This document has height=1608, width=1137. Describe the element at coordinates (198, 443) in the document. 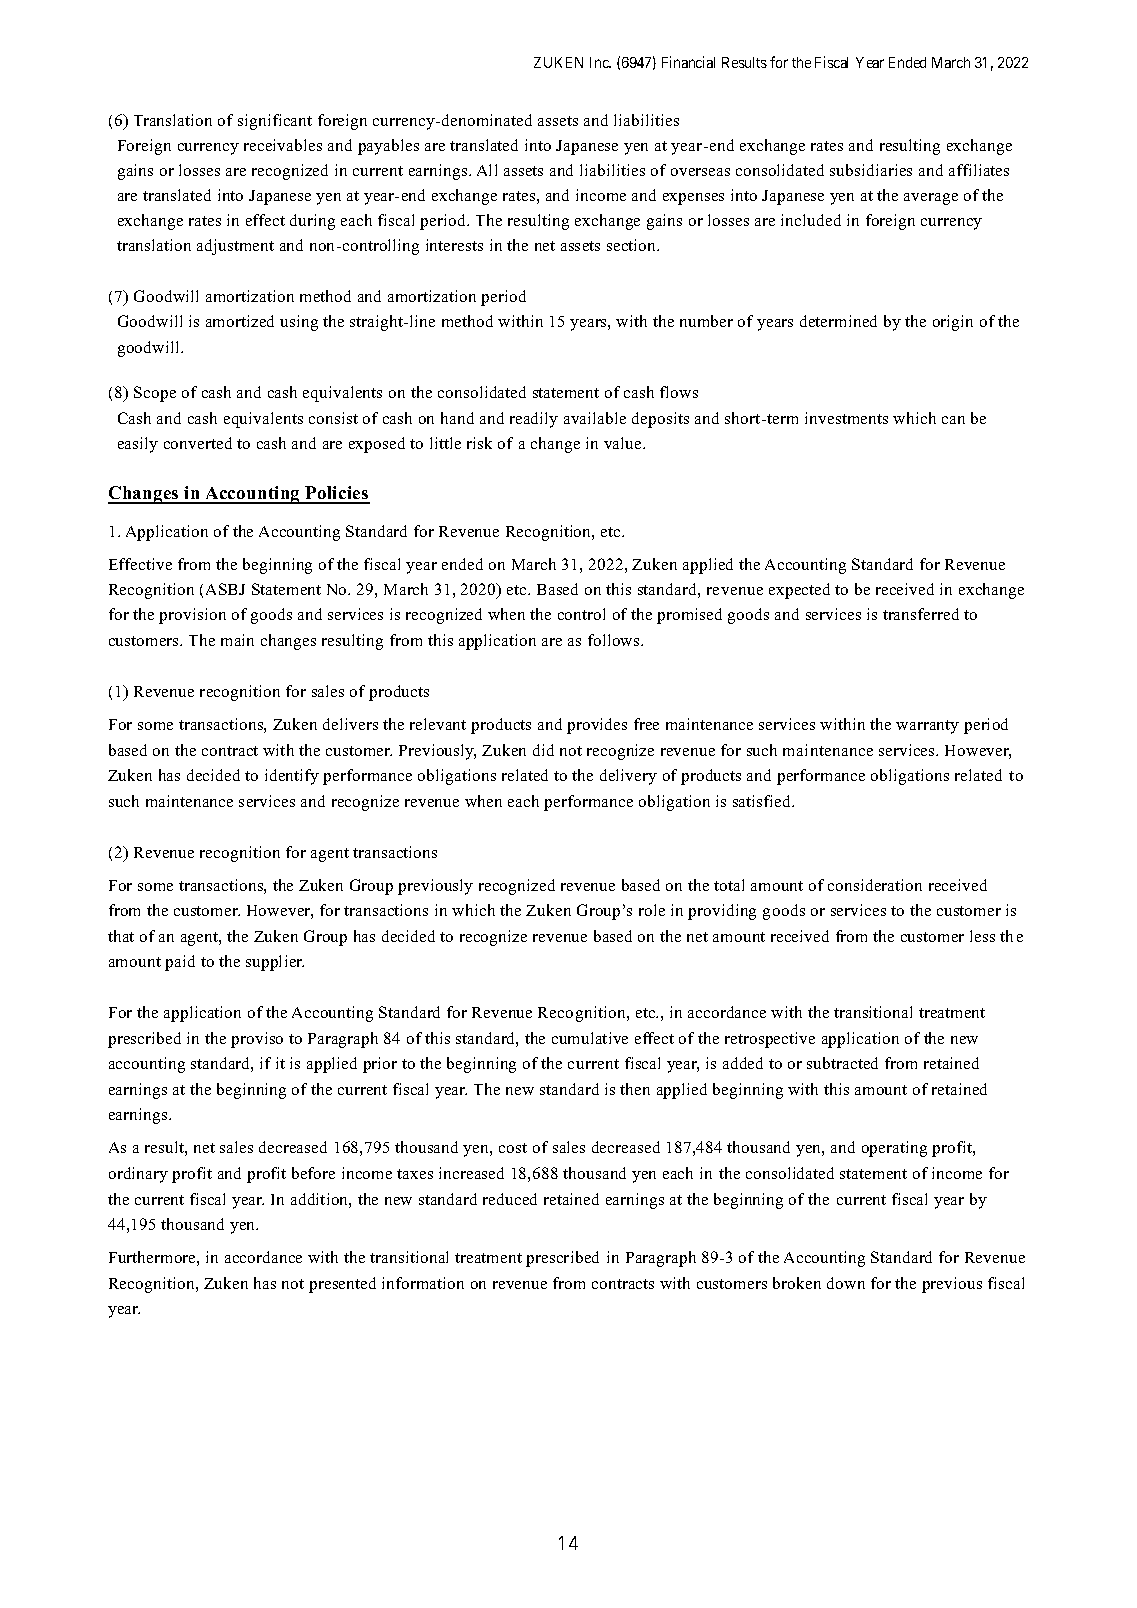

I see `converted` at that location.
